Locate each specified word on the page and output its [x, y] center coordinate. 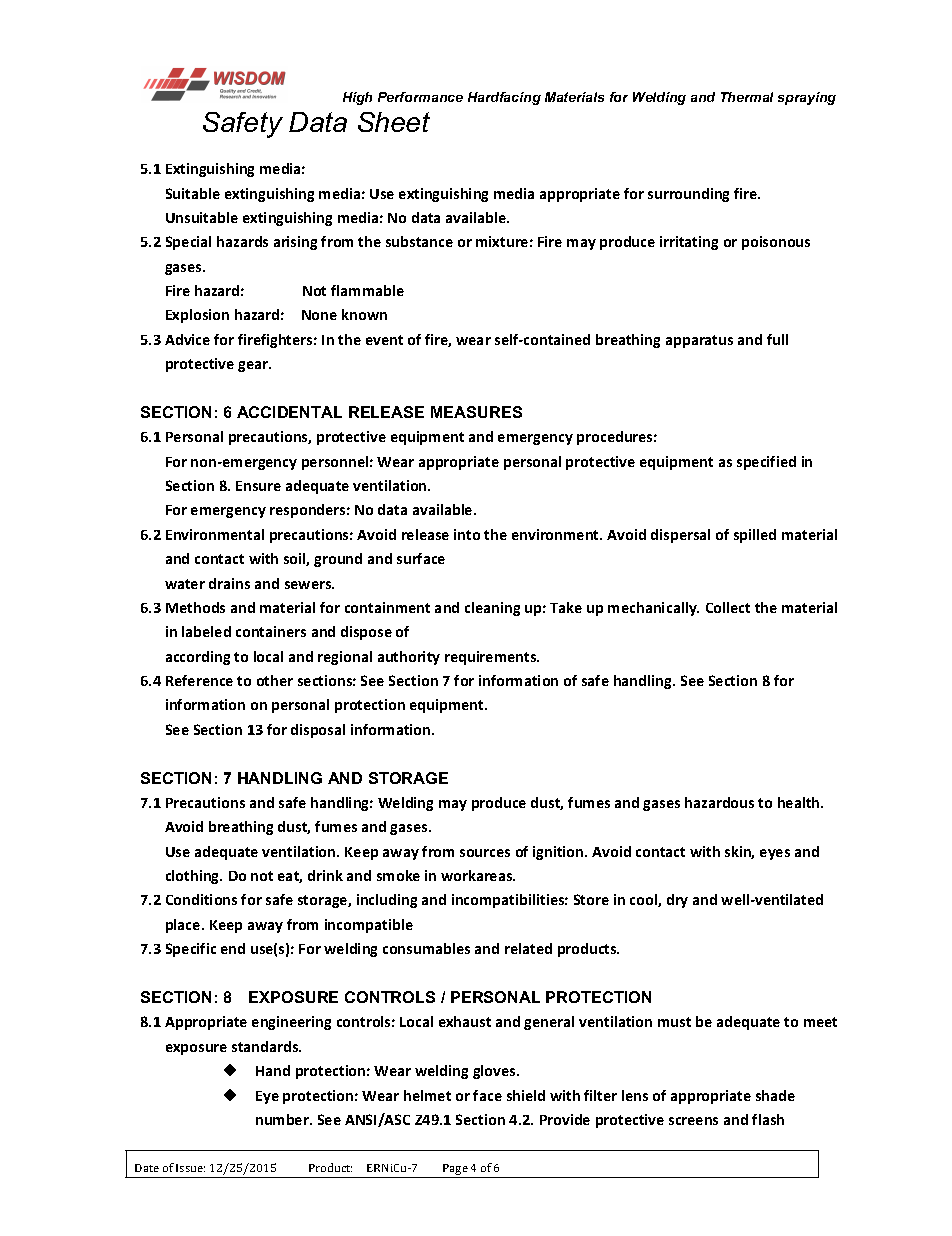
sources [485, 853]
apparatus [699, 341]
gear [254, 366]
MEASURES [476, 412]
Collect [728, 607]
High [357, 98]
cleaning [492, 609]
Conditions [201, 899]
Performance [420, 97]
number [283, 1119]
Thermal [747, 97]
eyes [775, 854]
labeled [206, 631]
